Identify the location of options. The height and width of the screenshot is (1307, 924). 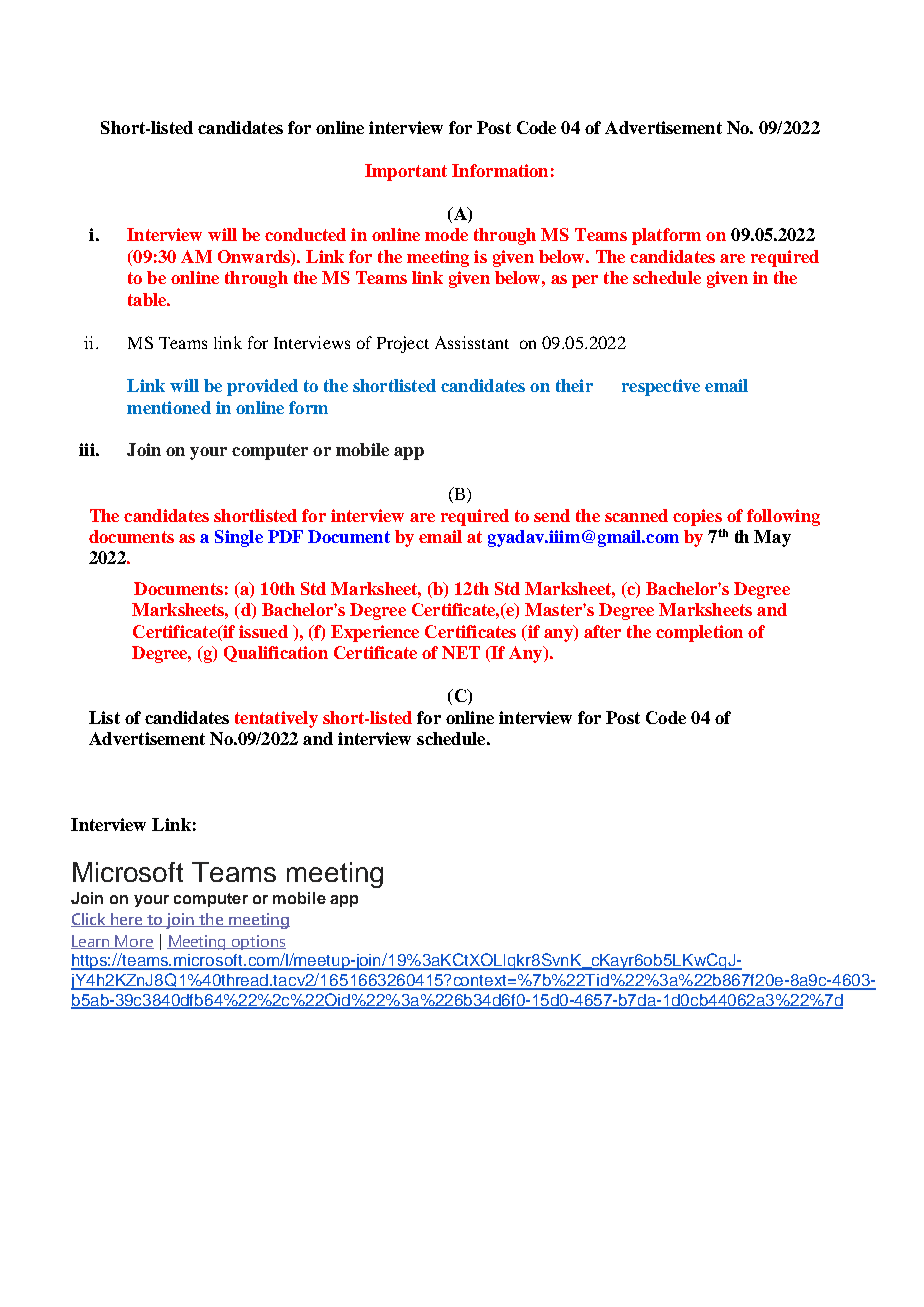
(258, 942).
